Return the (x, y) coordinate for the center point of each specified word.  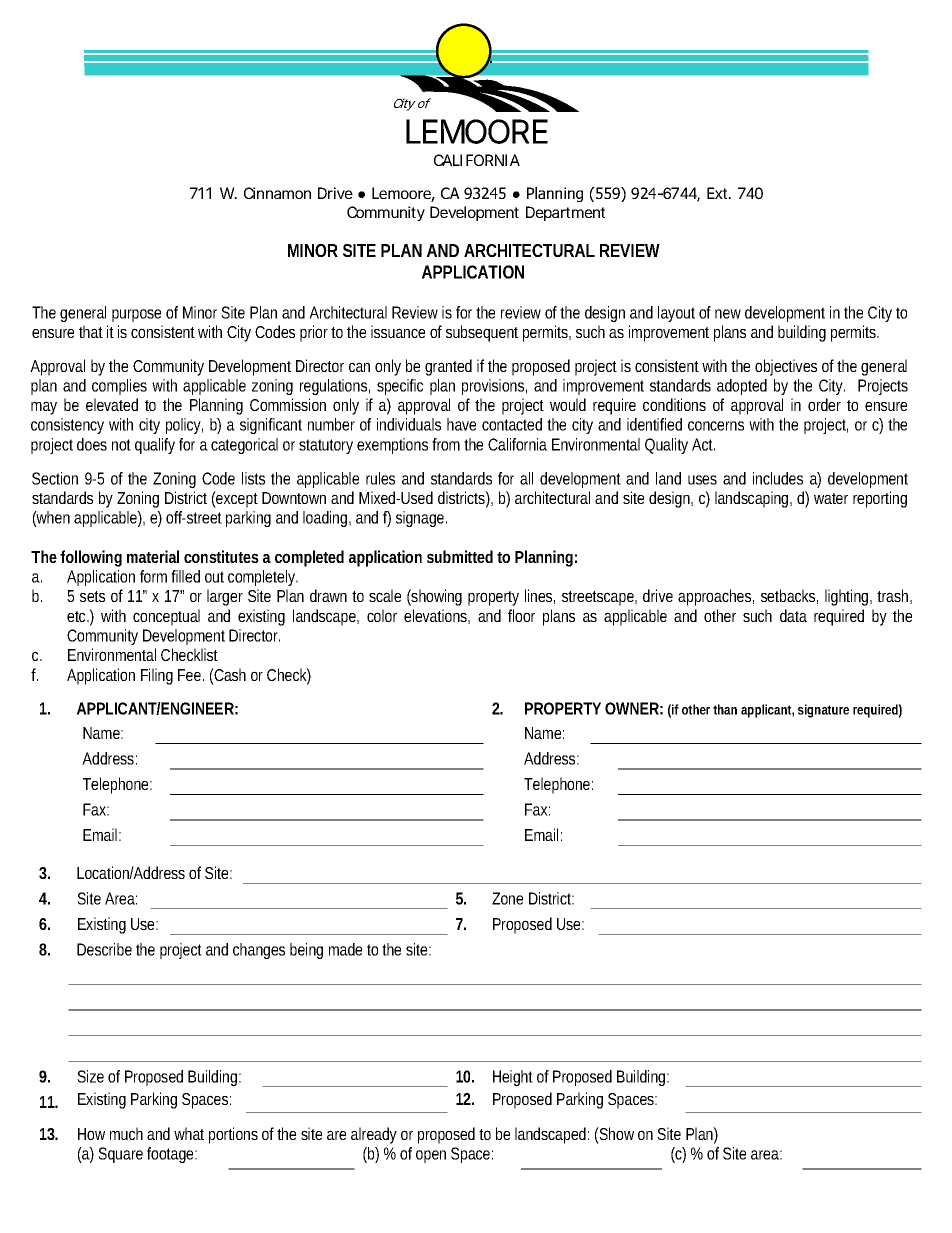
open (431, 1156)
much (126, 1133)
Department (565, 213)
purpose (136, 315)
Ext (718, 193)
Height (513, 1078)
